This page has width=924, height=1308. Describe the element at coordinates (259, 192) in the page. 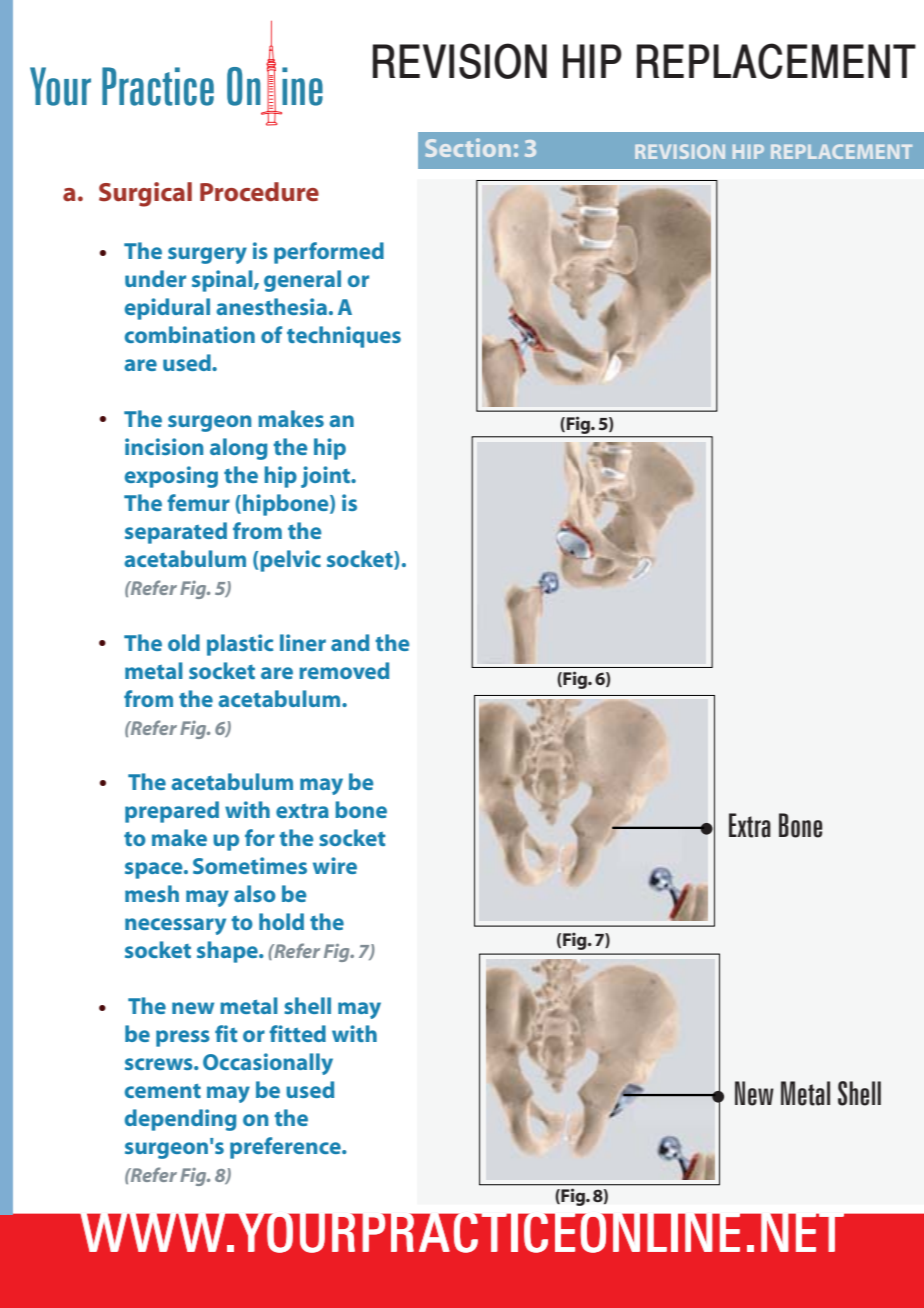

I see `Procedure` at that location.
